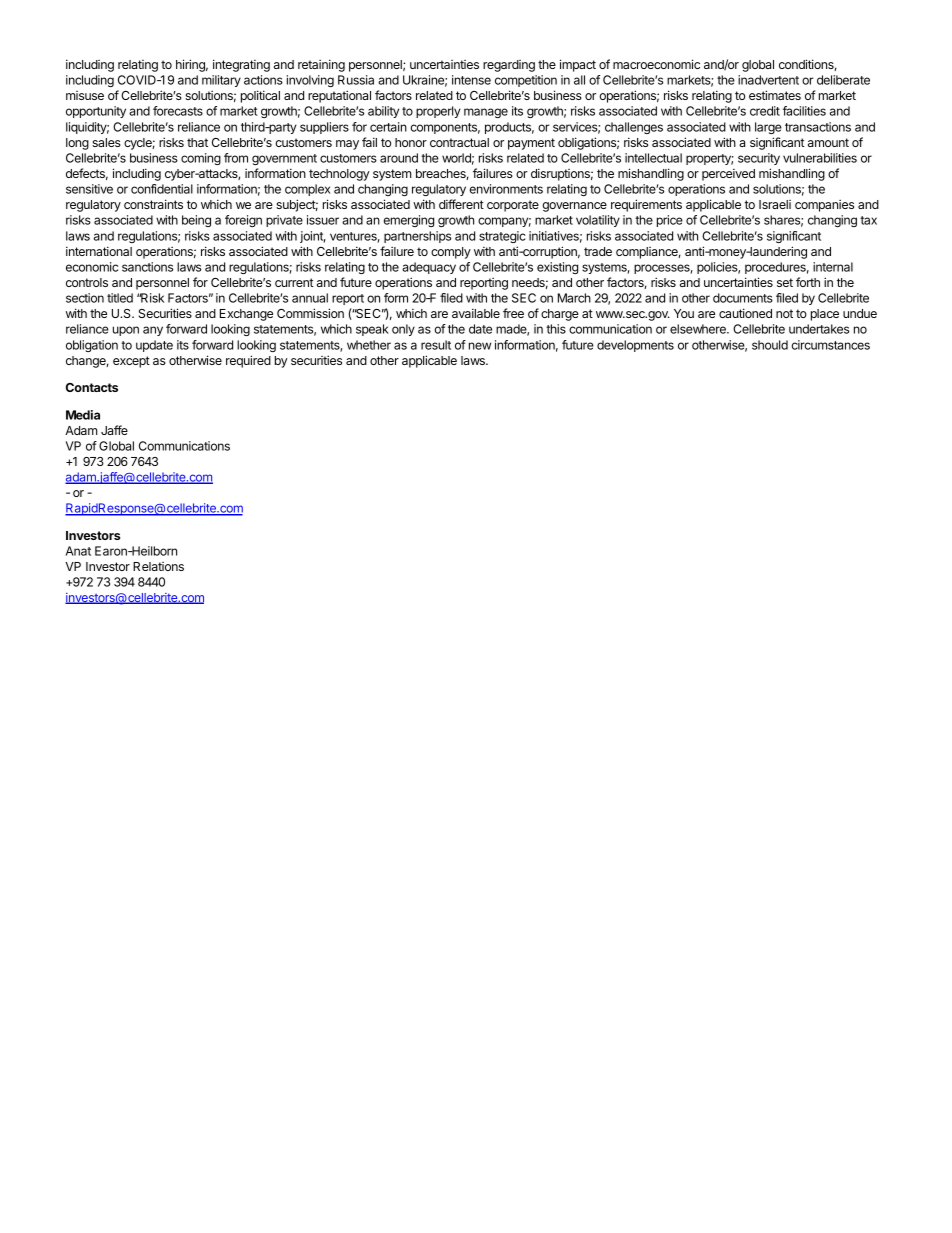 The height and width of the screenshot is (1233, 952). What do you see at coordinates (768, 80) in the screenshot?
I see `inadvertent` at bounding box center [768, 80].
